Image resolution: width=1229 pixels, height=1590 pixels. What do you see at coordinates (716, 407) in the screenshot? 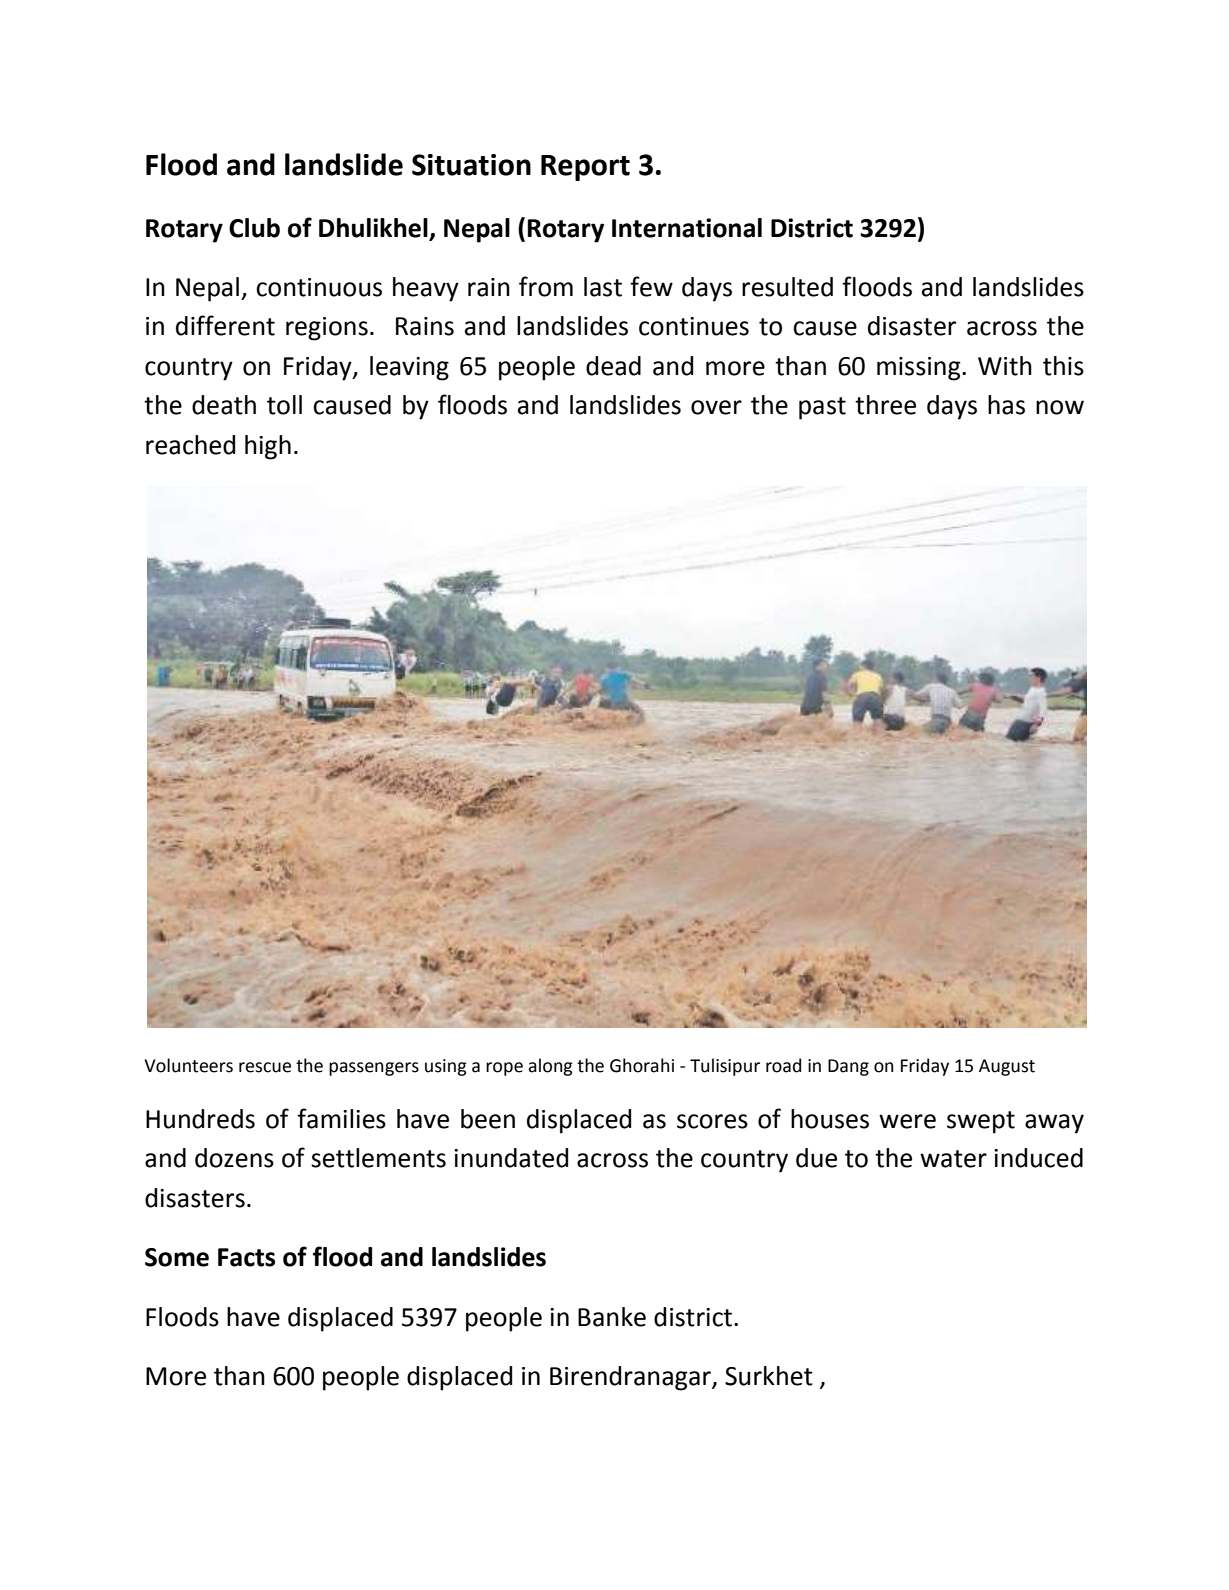
I see `over` at bounding box center [716, 407].
